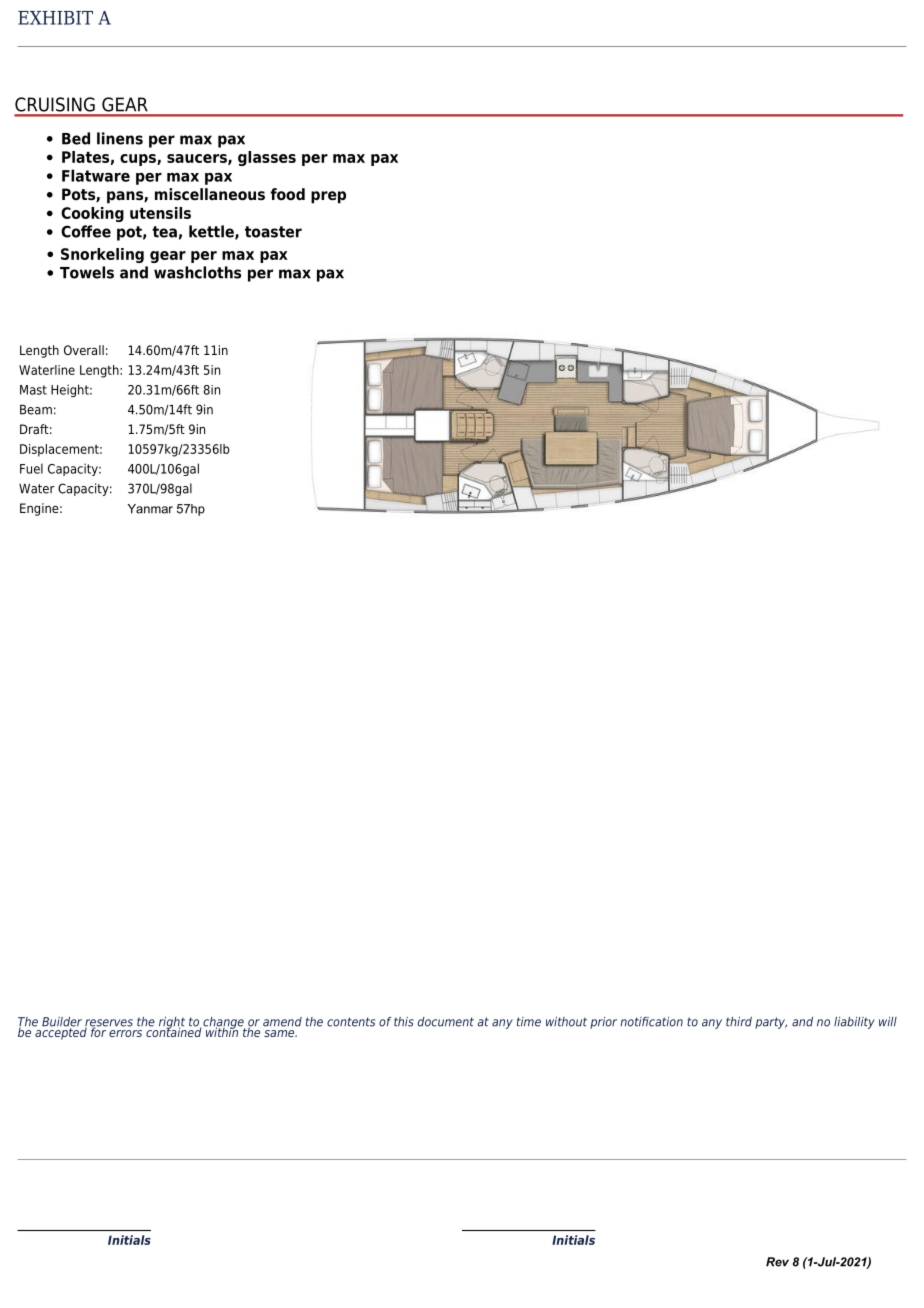  Describe the element at coordinates (31, 468) in the screenshot. I see `Fuel` at that location.
